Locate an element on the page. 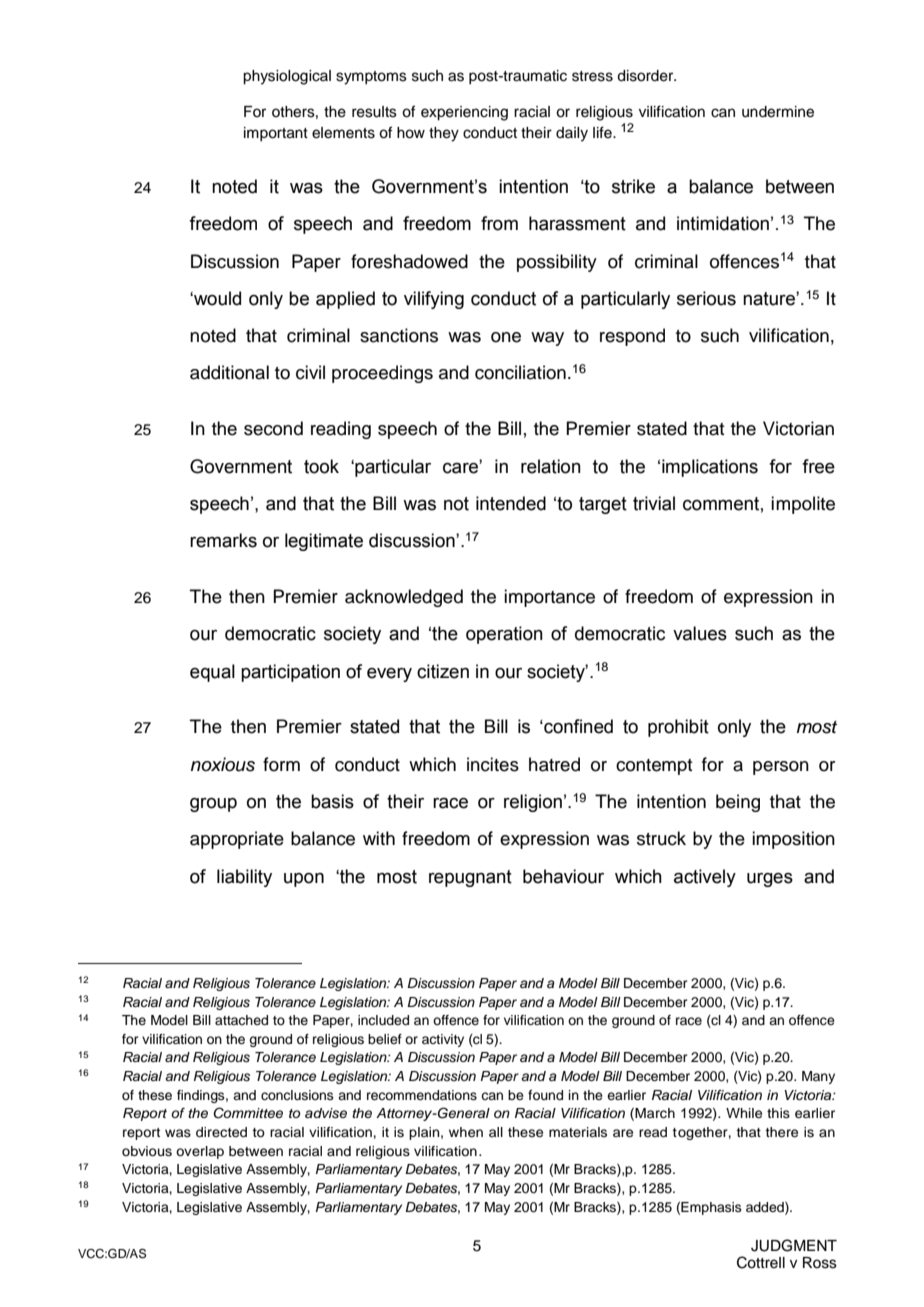 This page has width=924, height=1307. overlap is located at coordinates (200, 1152).
